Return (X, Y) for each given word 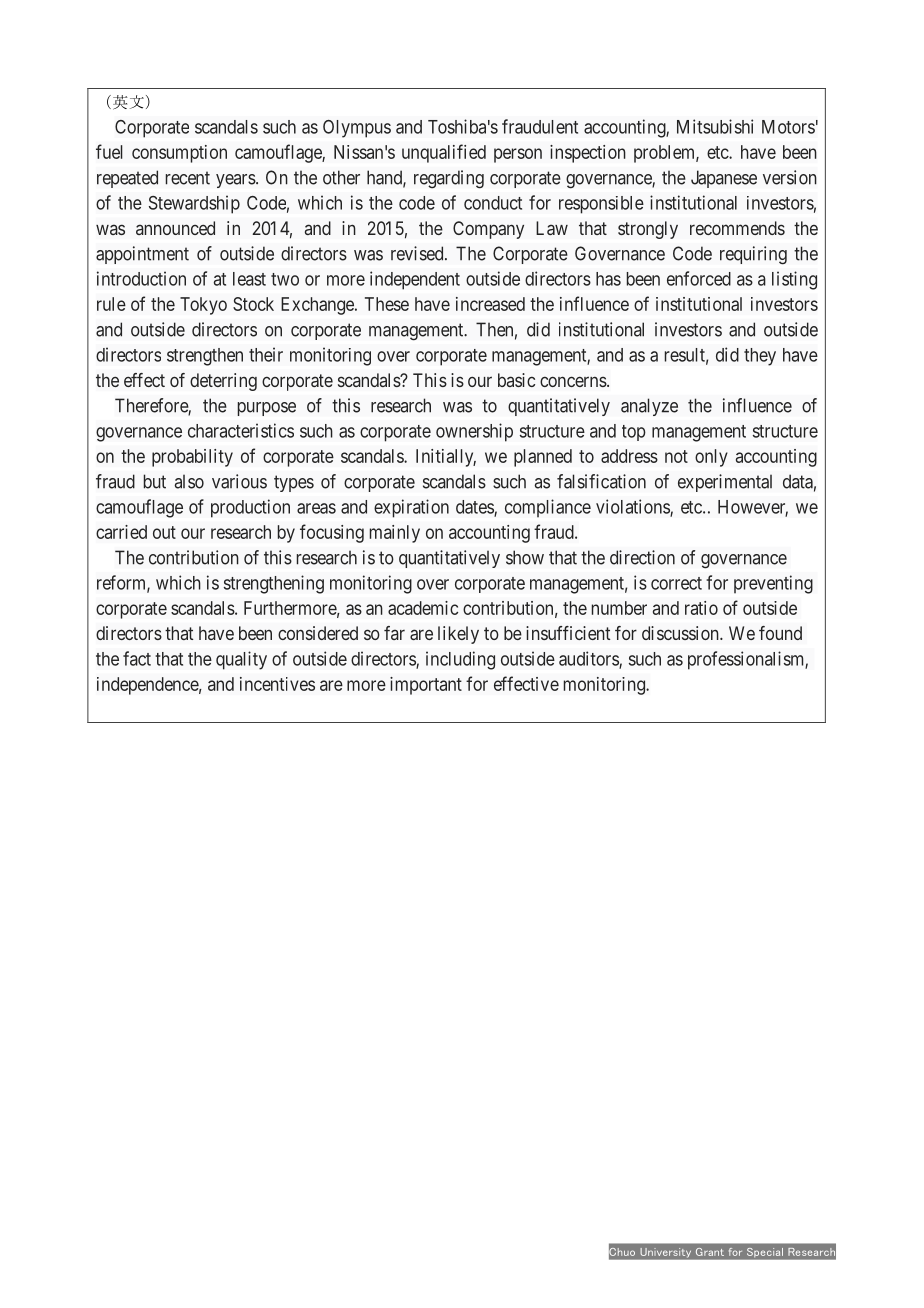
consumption (179, 154)
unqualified (444, 153)
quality (241, 660)
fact (137, 658)
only (711, 458)
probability (192, 458)
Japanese (724, 179)
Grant (710, 1252)
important (426, 686)
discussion (681, 633)
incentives (277, 684)
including (460, 660)
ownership (474, 432)
